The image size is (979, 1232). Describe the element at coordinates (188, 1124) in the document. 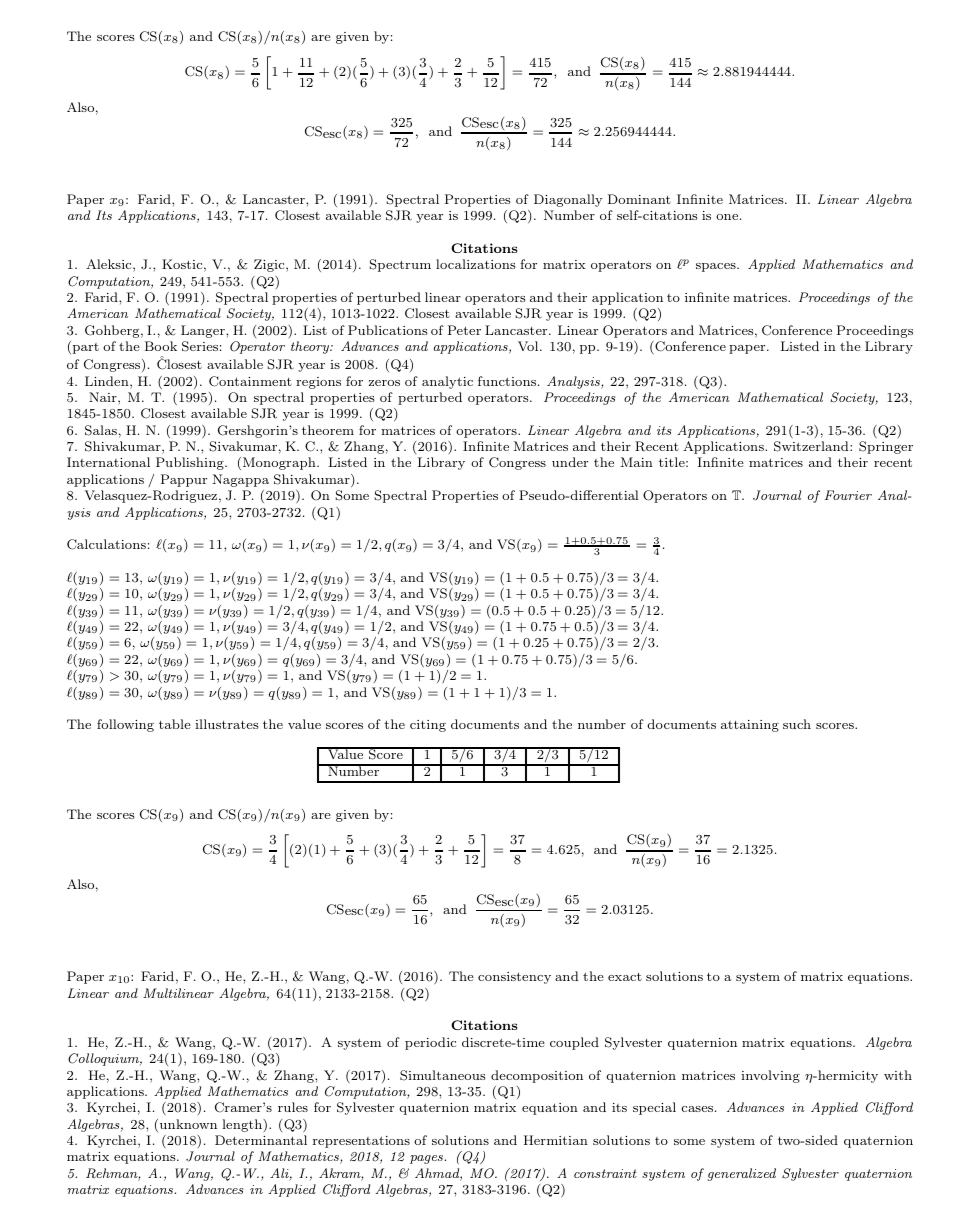

I see `unknown` at that location.
